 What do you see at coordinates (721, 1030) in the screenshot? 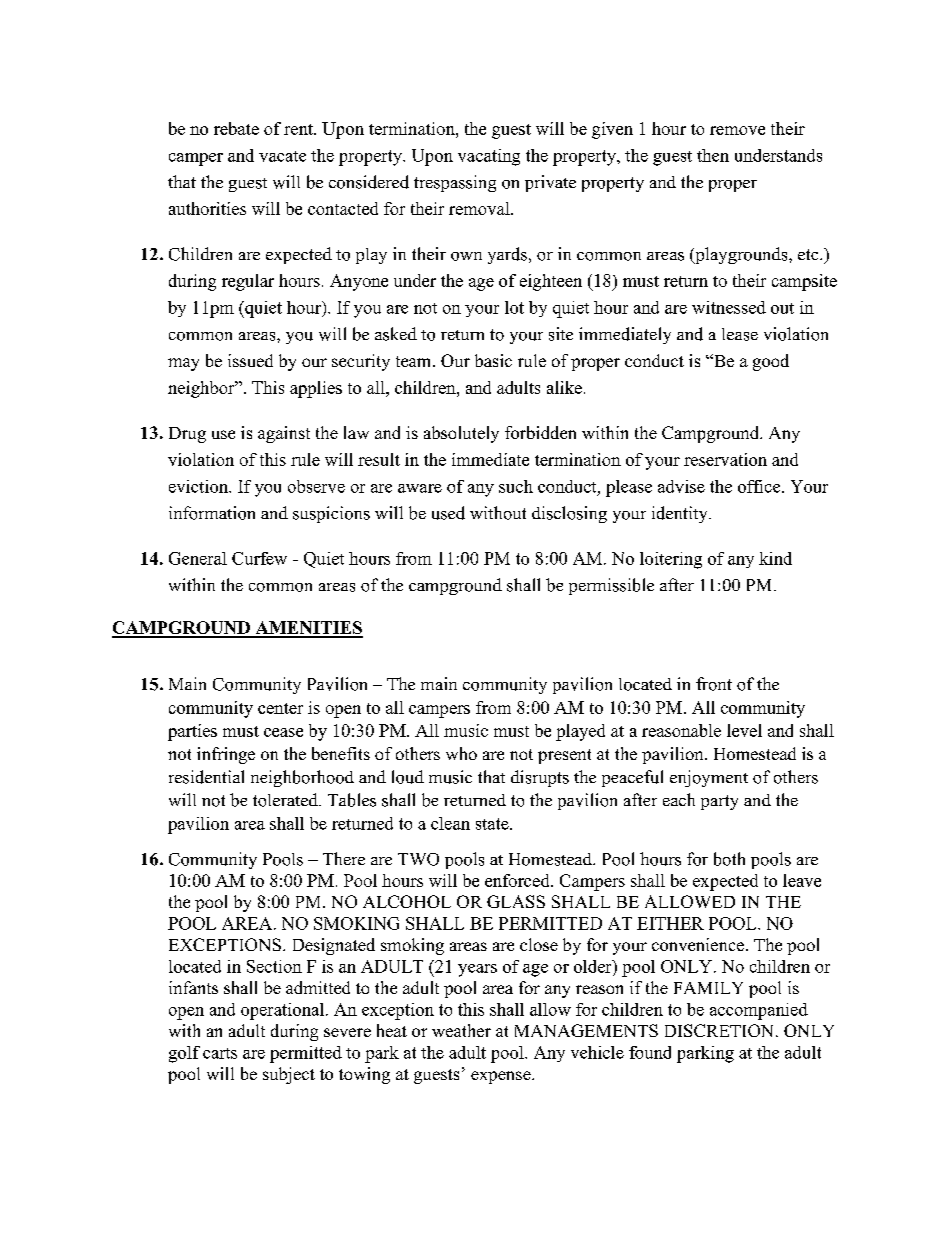
I see `DISCRETION` at bounding box center [721, 1030].
